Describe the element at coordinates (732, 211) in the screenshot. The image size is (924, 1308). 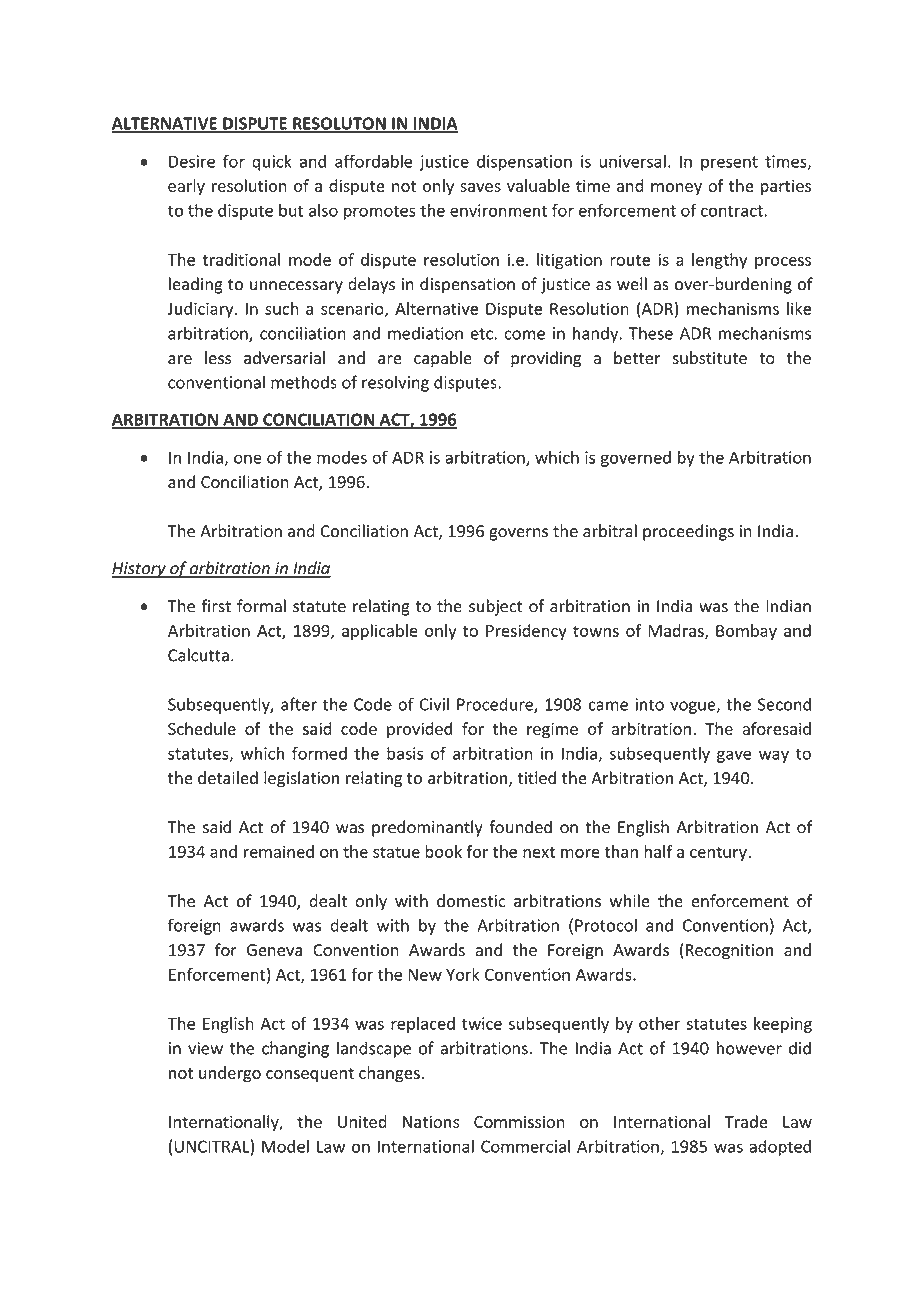
I see `contract` at that location.
